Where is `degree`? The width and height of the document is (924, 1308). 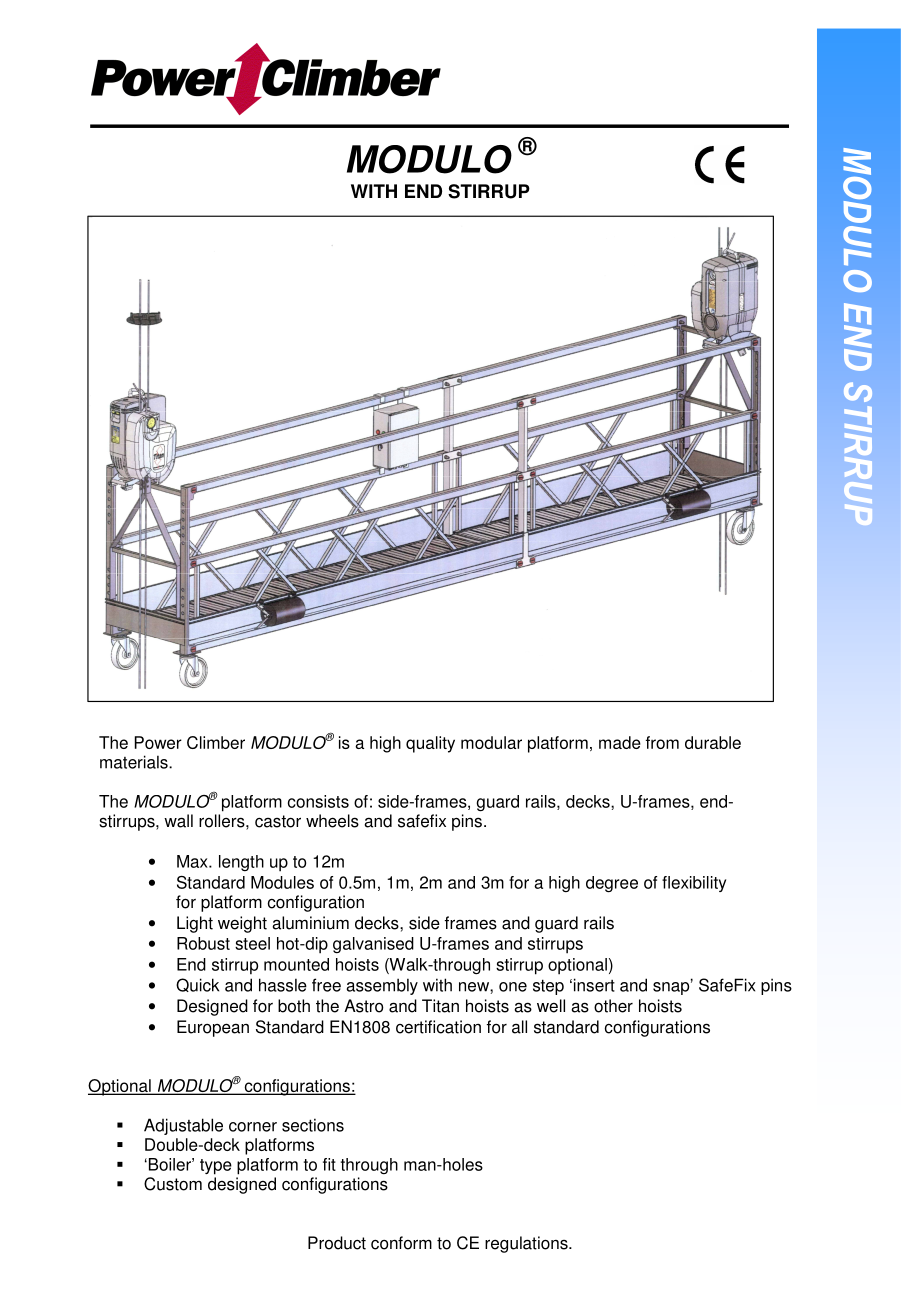
degree is located at coordinates (612, 884).
